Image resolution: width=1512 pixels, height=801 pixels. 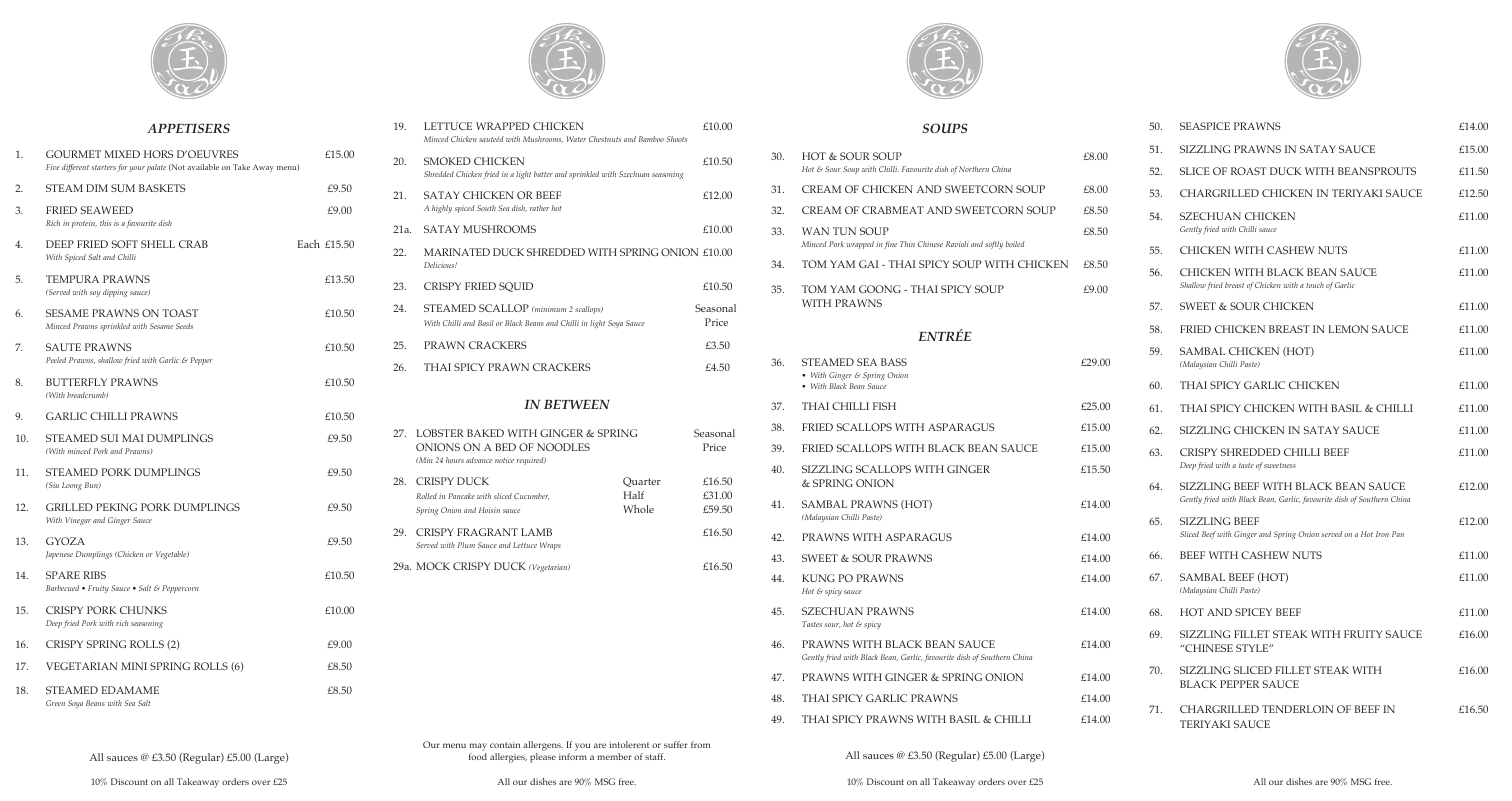 I want to click on Shoots, so click(x=676, y=139).
